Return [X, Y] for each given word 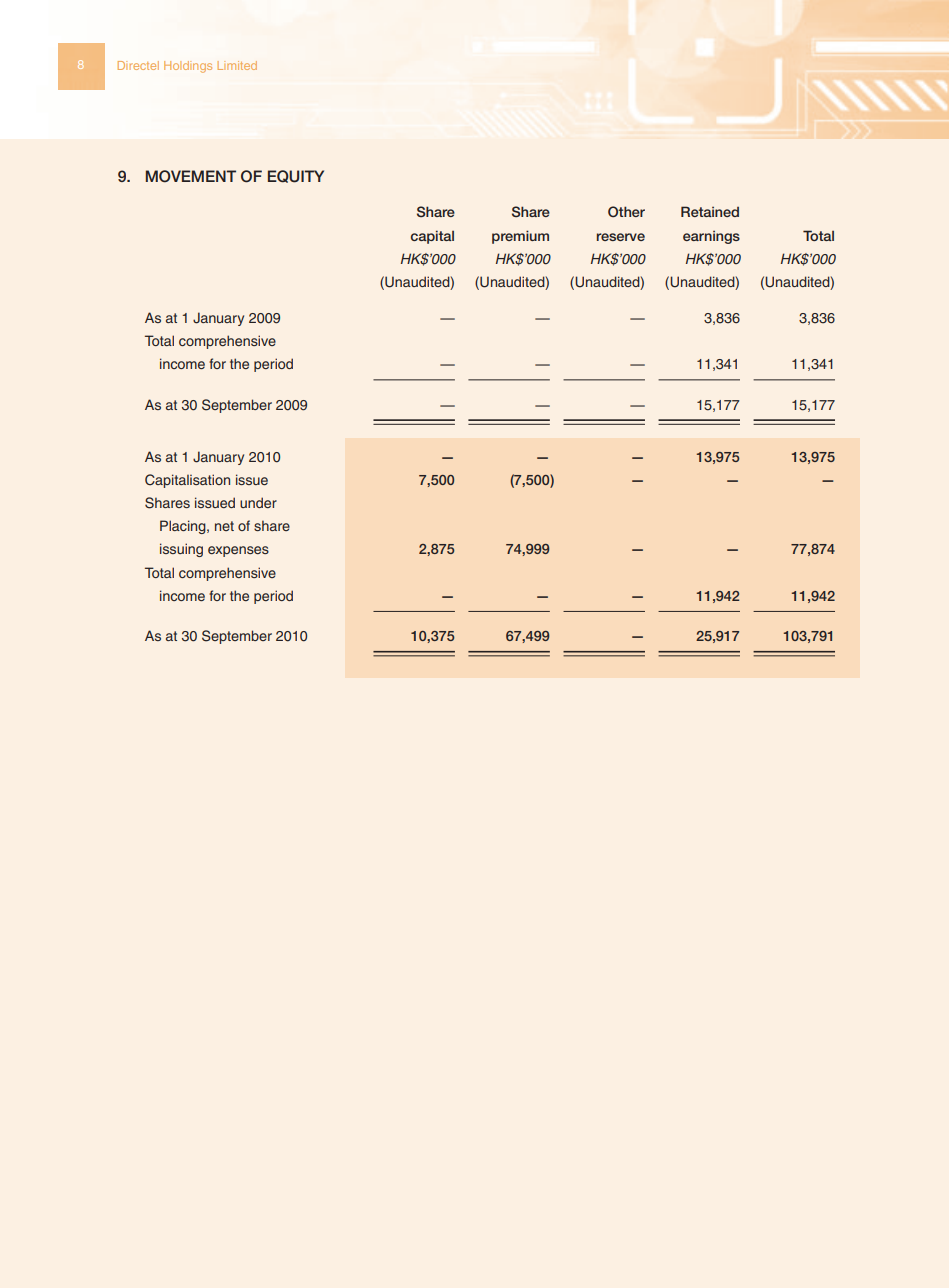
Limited [237, 65]
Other [626, 211]
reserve [621, 237]
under [258, 502]
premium [520, 237]
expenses [238, 551]
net [224, 526]
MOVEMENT [191, 176]
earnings [711, 237]
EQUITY [296, 176]
